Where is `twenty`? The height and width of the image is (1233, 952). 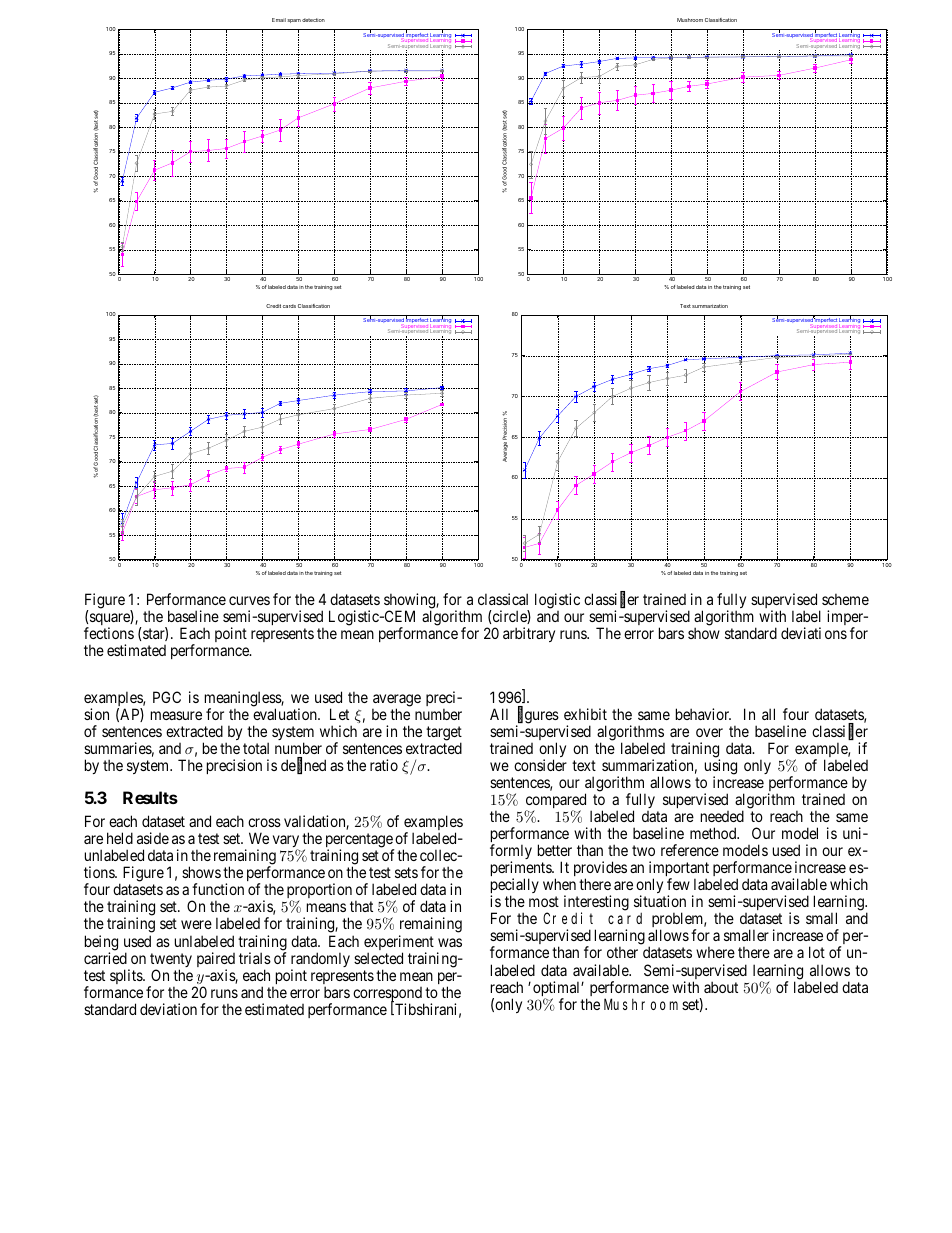 twenty is located at coordinates (171, 961).
